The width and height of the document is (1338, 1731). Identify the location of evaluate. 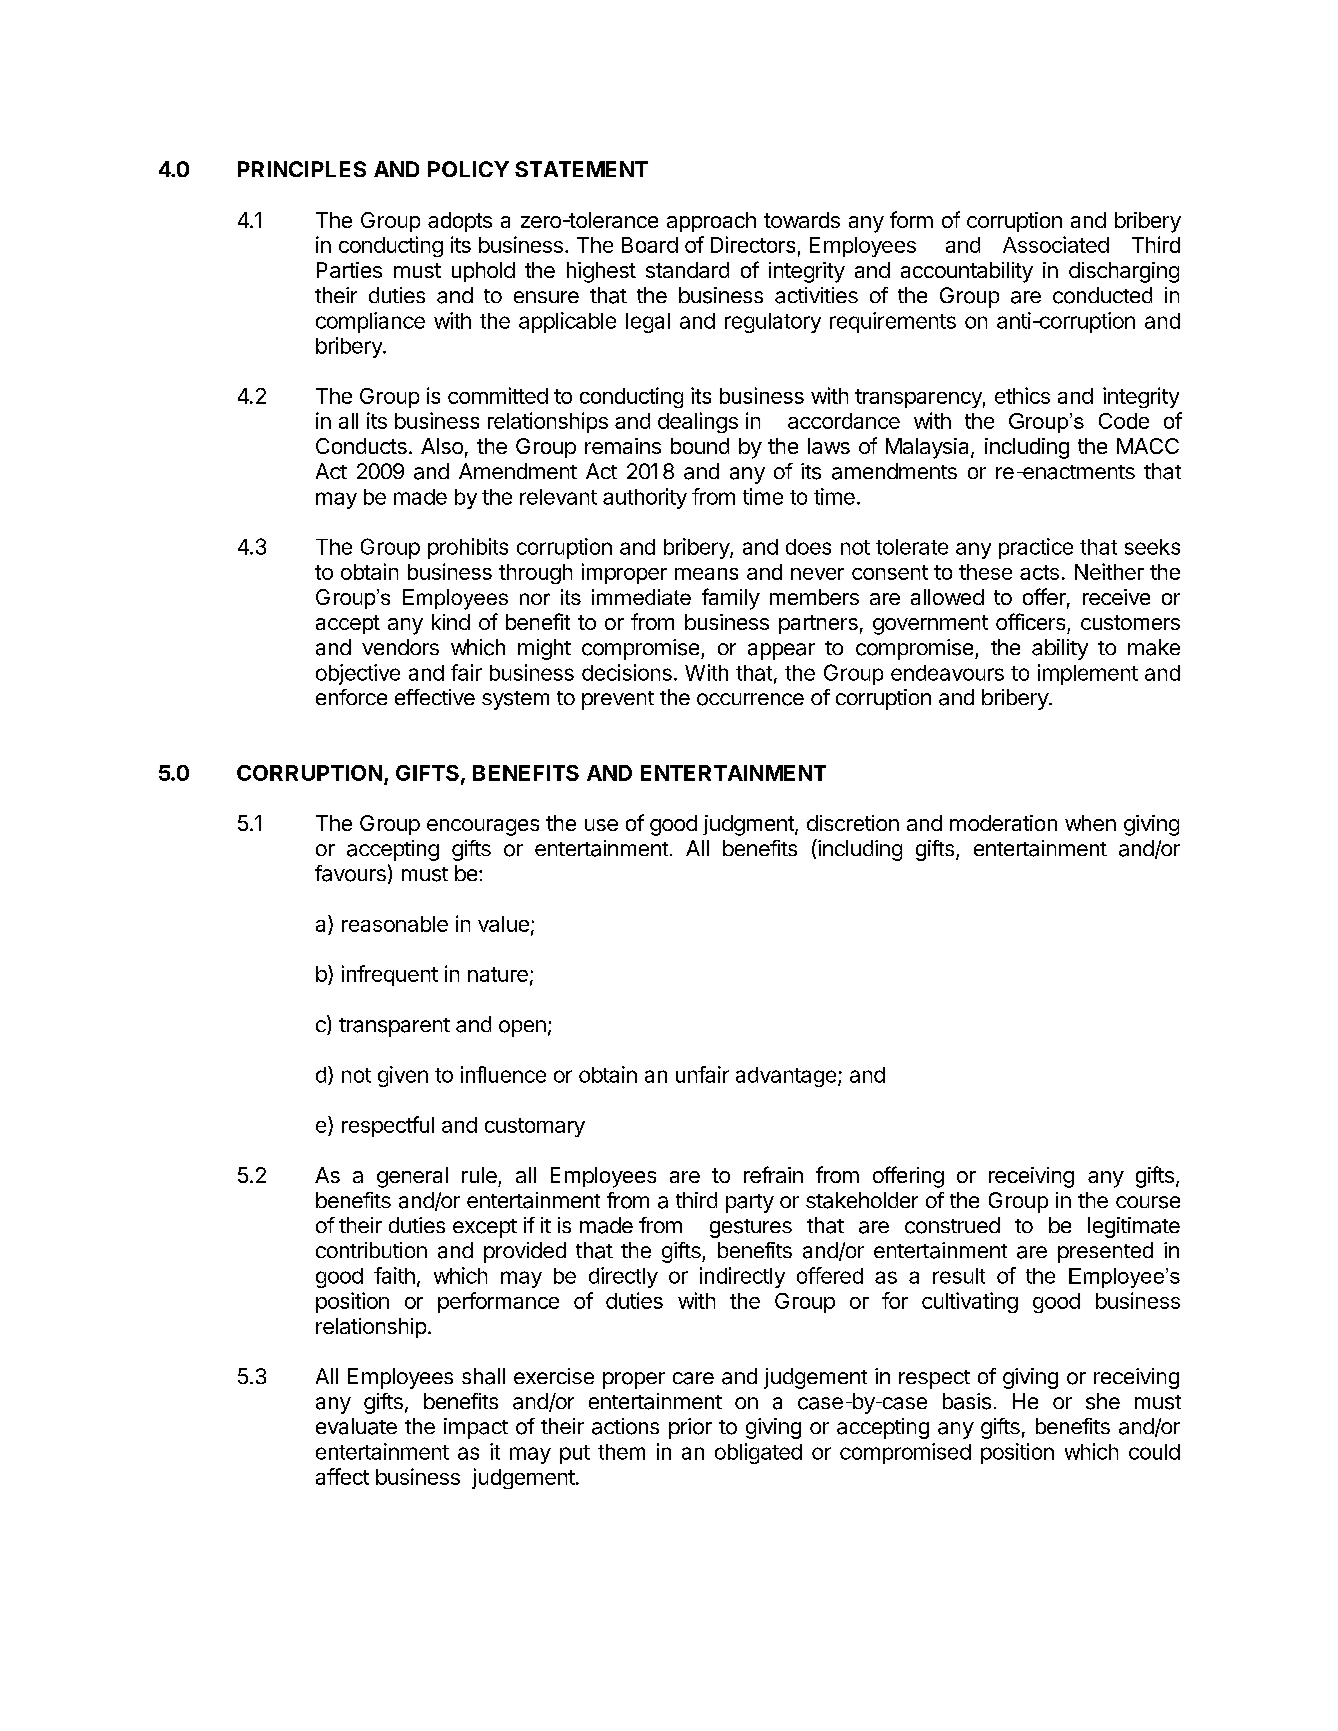
(356, 1426).
